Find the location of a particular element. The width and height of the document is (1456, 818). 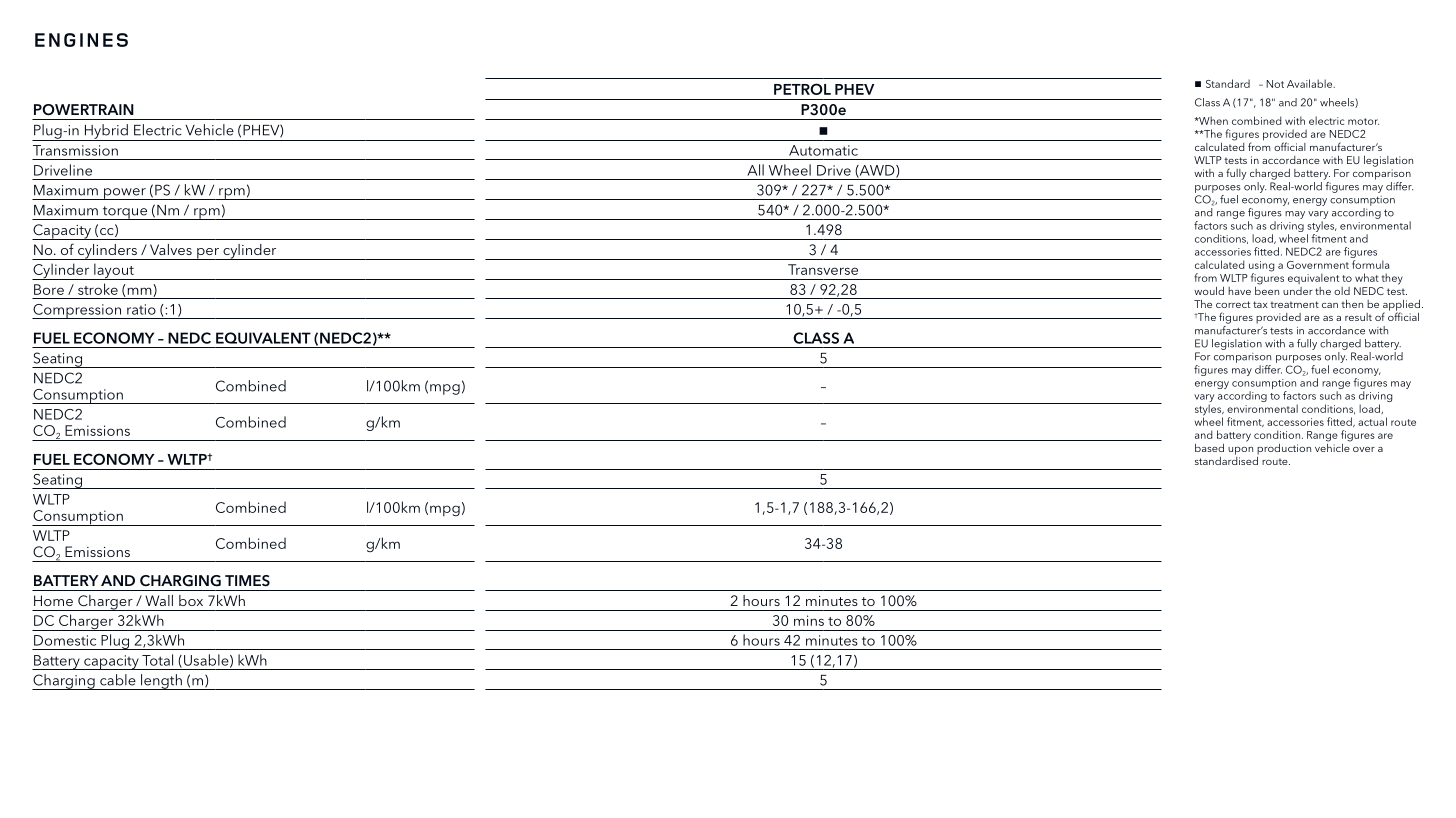

production is located at coordinates (1284, 449).
